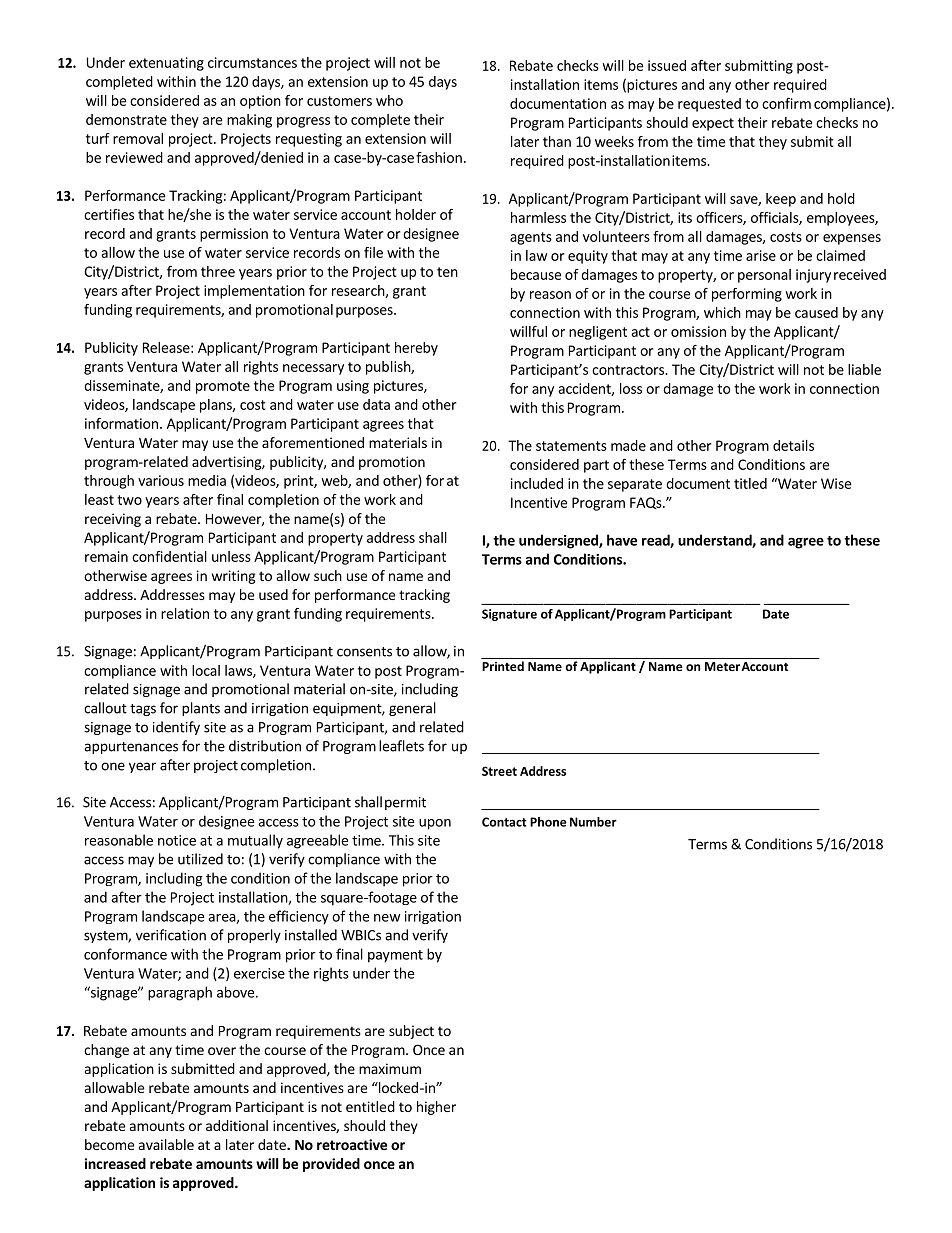  Describe the element at coordinates (709, 105) in the screenshot. I see `requested` at that location.
